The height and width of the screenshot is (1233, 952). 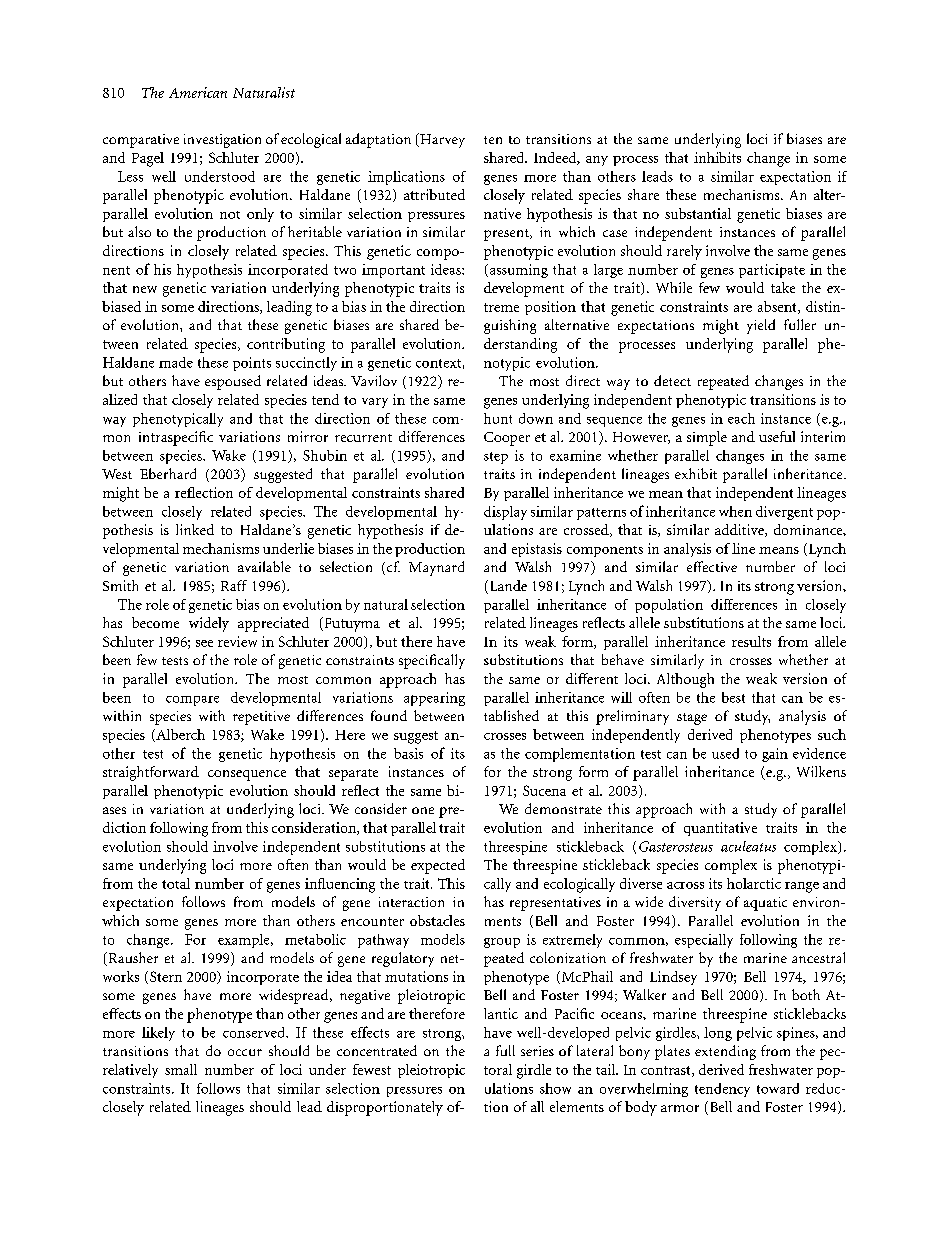 I want to click on small, so click(x=181, y=1069).
